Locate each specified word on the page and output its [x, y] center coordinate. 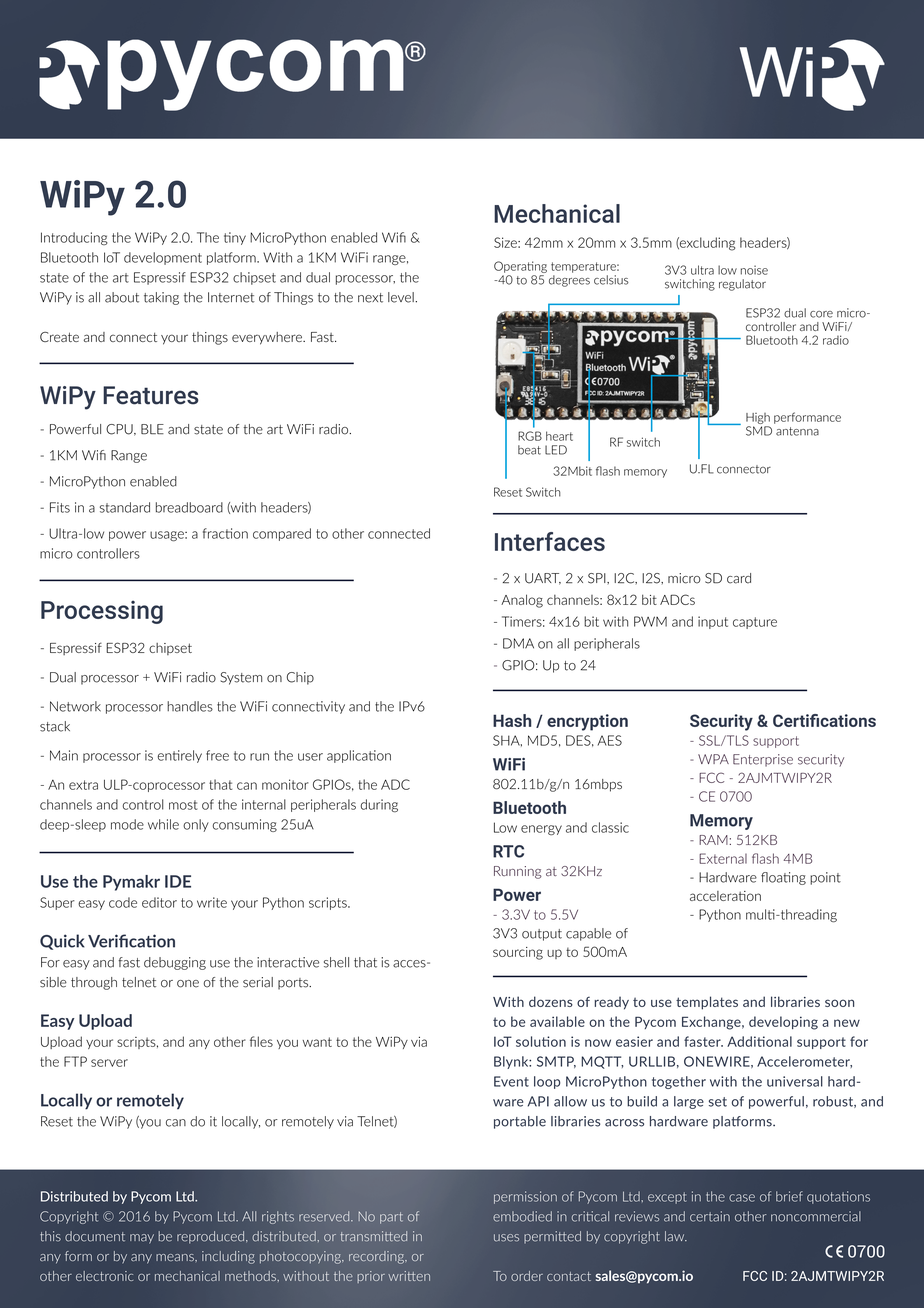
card [739, 578]
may [142, 1239]
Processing [102, 612]
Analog [522, 601]
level [402, 297]
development [163, 258]
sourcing [518, 953]
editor [159, 902]
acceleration [725, 896]
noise [754, 270]
